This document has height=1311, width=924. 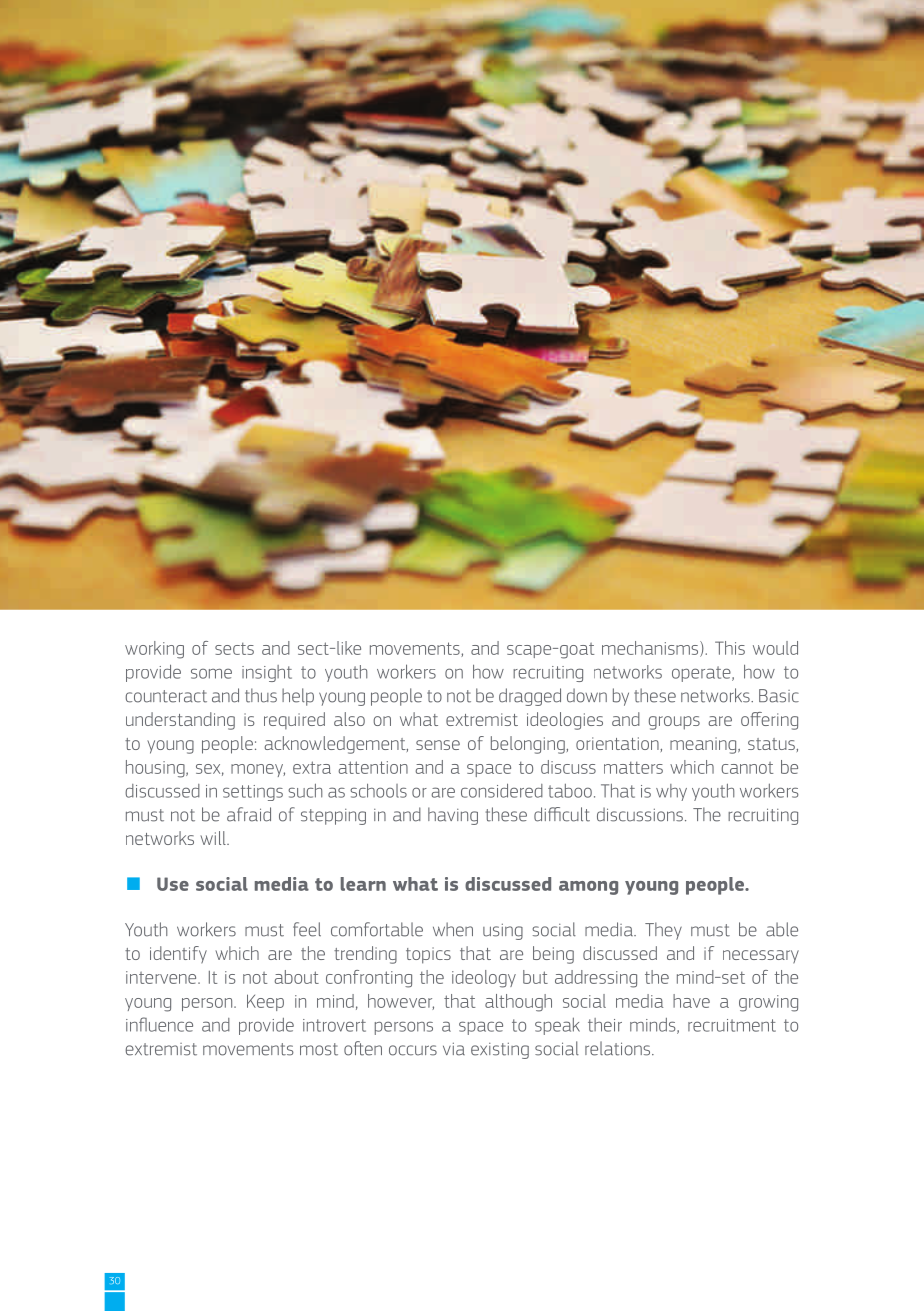 What do you see at coordinates (211, 673) in the document?
I see `some` at bounding box center [211, 673].
